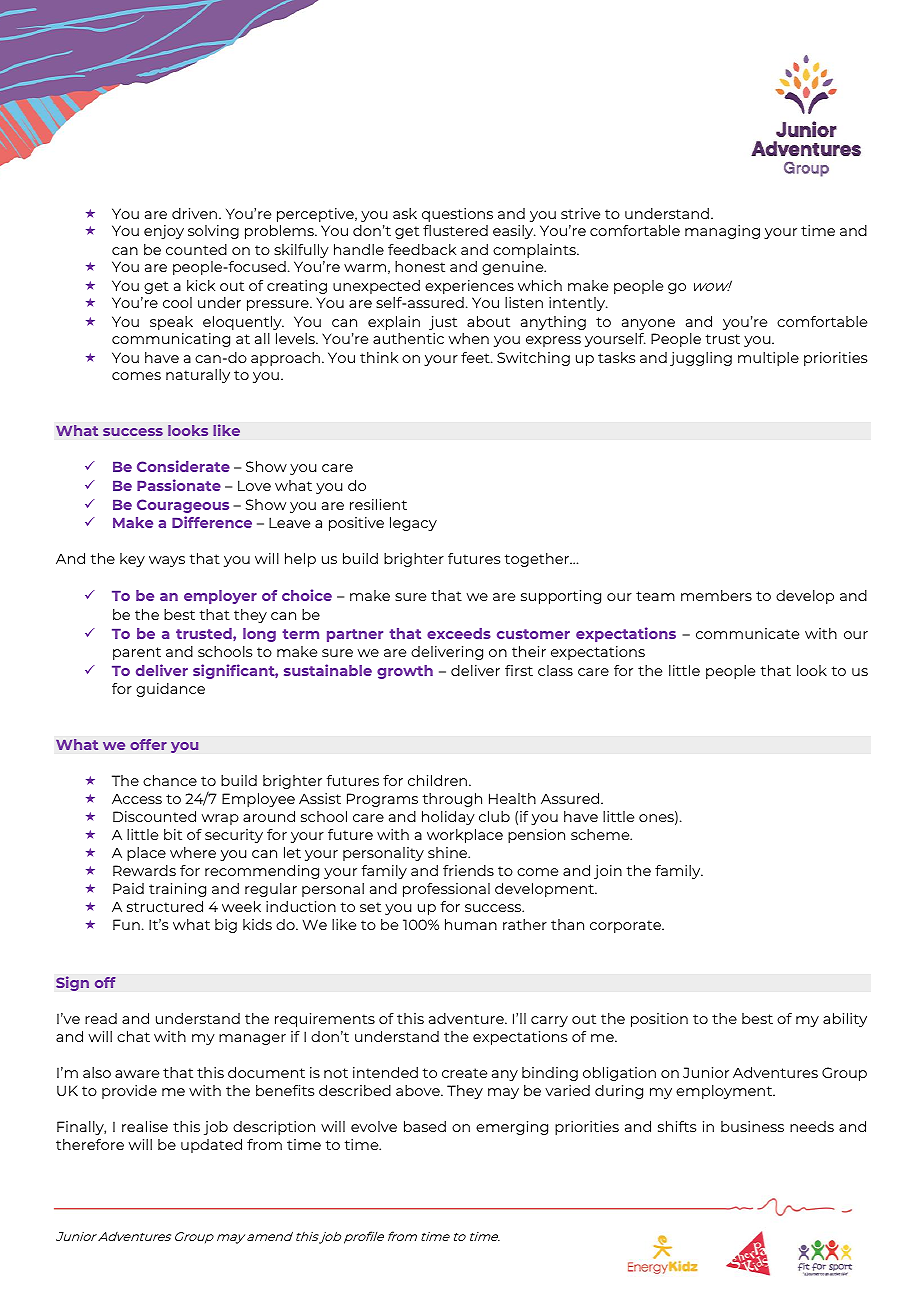 The height and width of the document is (1309, 924). Describe the element at coordinates (722, 232) in the document. I see `managing` at that location.
